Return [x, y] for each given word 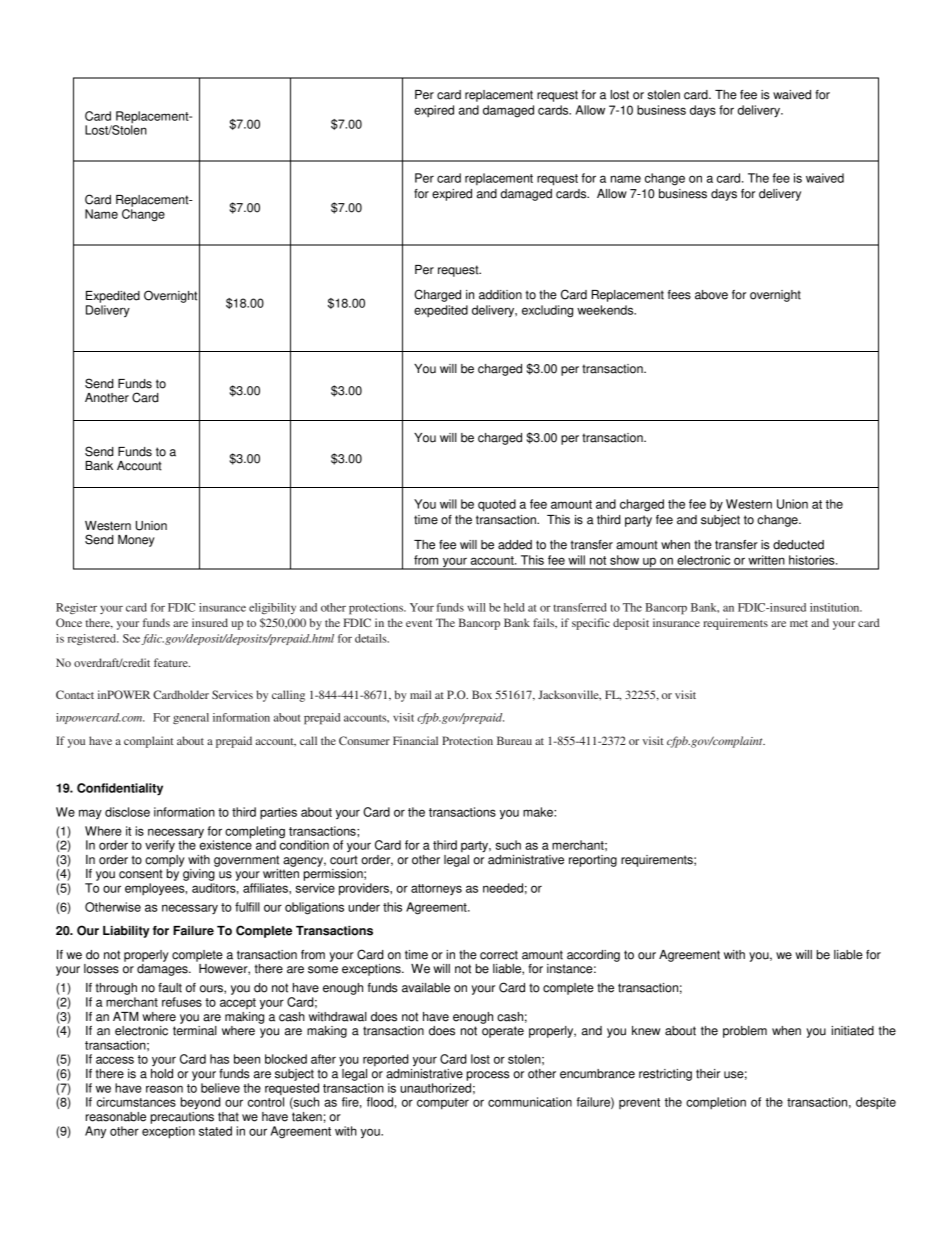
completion [716, 1103]
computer [443, 1104]
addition [500, 295]
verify [160, 846]
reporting [593, 861]
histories [813, 560]
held [514, 607]
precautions [182, 1118]
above [711, 295]
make [539, 812]
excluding [547, 311]
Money [136, 541]
